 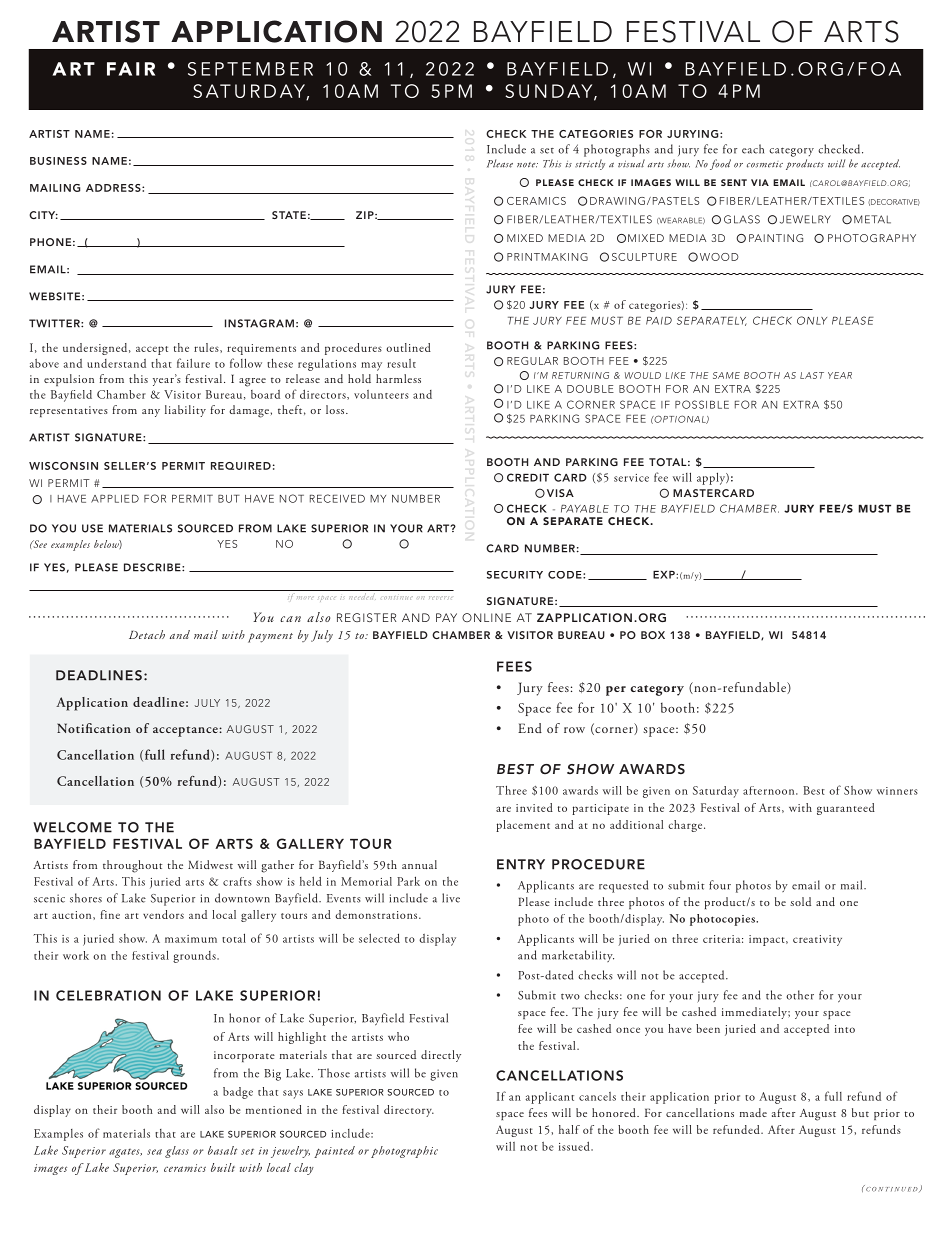 What do you see at coordinates (147, 634) in the image?
I see `Detach` at bounding box center [147, 634].
